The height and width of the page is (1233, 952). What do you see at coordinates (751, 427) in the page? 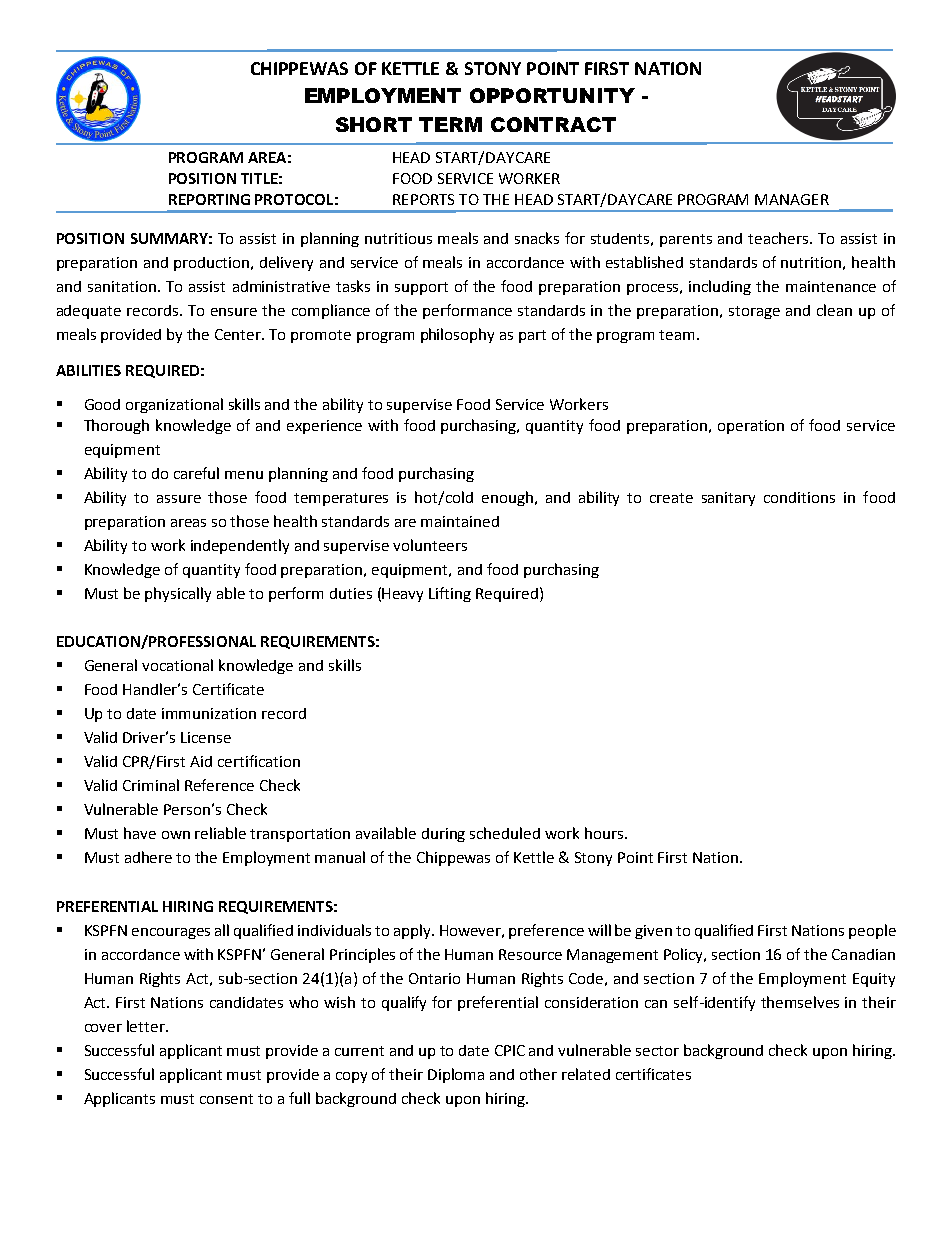
I see `operation` at bounding box center [751, 427].
